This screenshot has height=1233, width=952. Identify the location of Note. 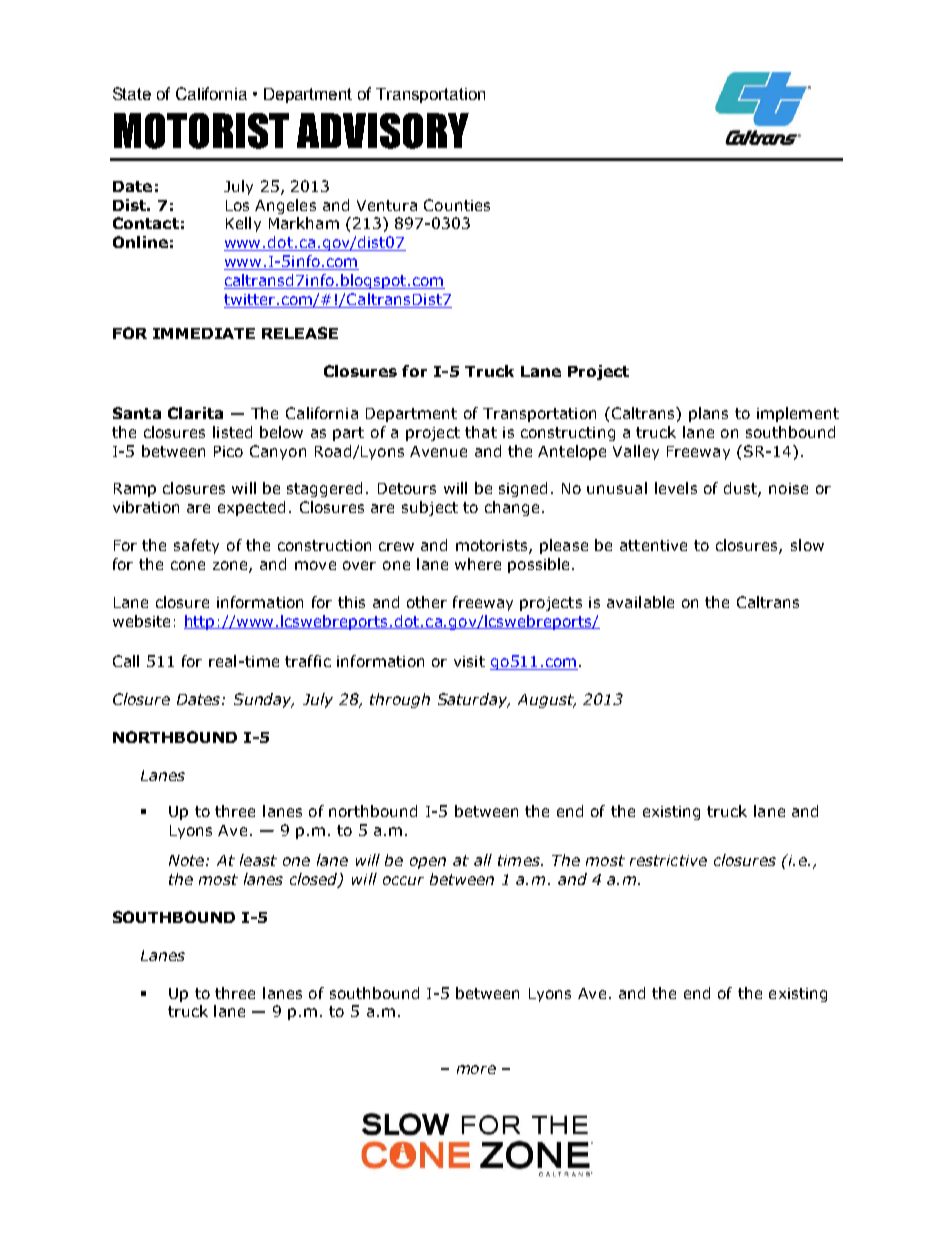
(186, 860).
